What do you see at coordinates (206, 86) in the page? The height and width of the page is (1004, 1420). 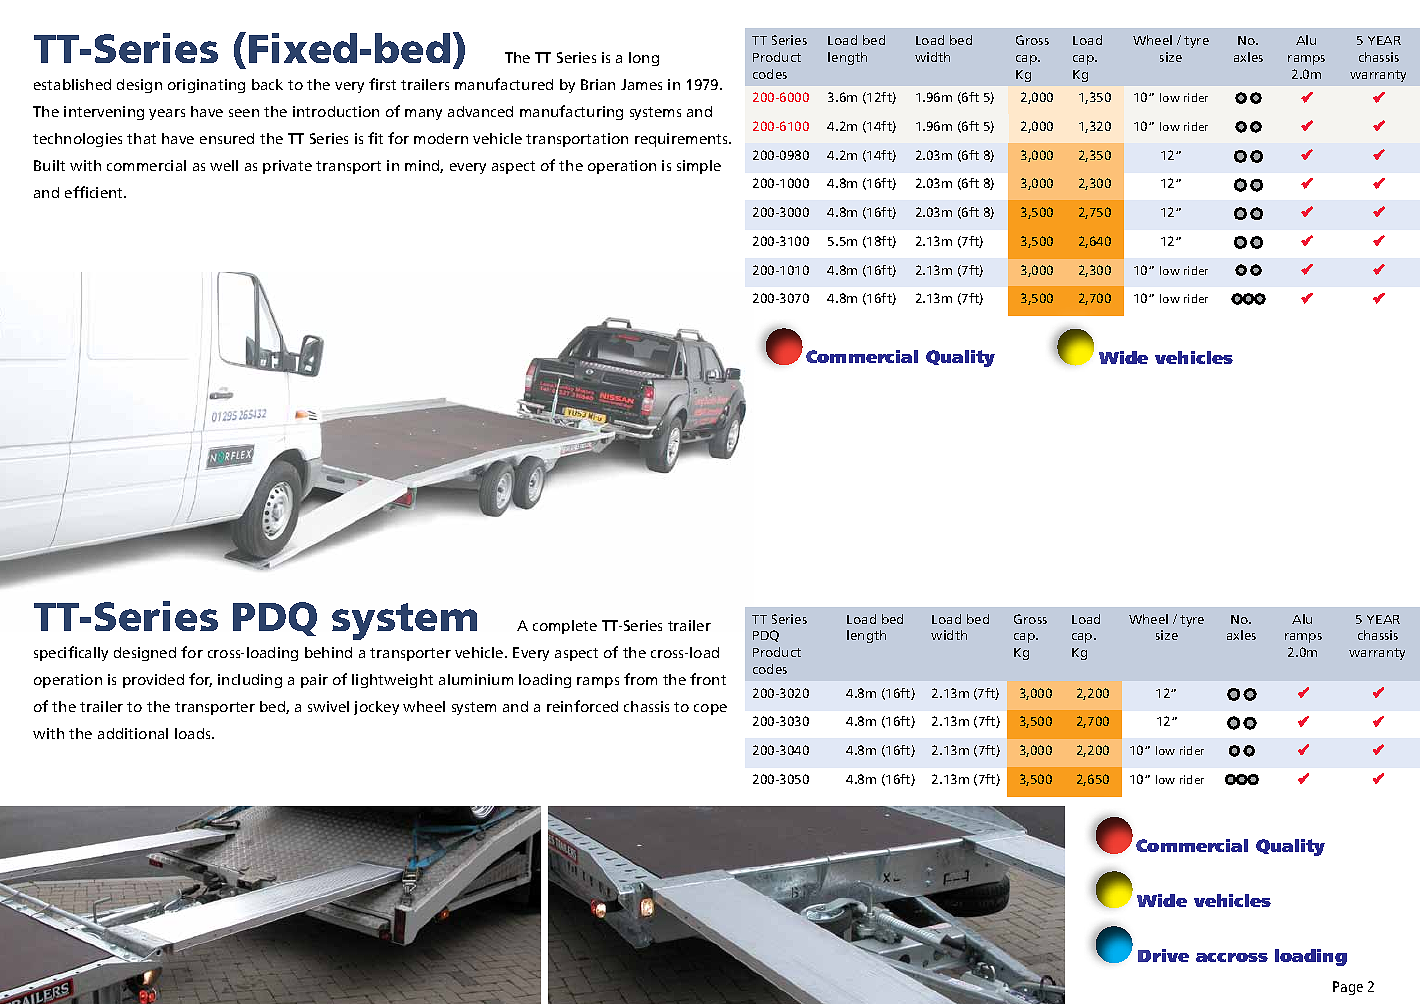 I see `originating` at bounding box center [206, 86].
